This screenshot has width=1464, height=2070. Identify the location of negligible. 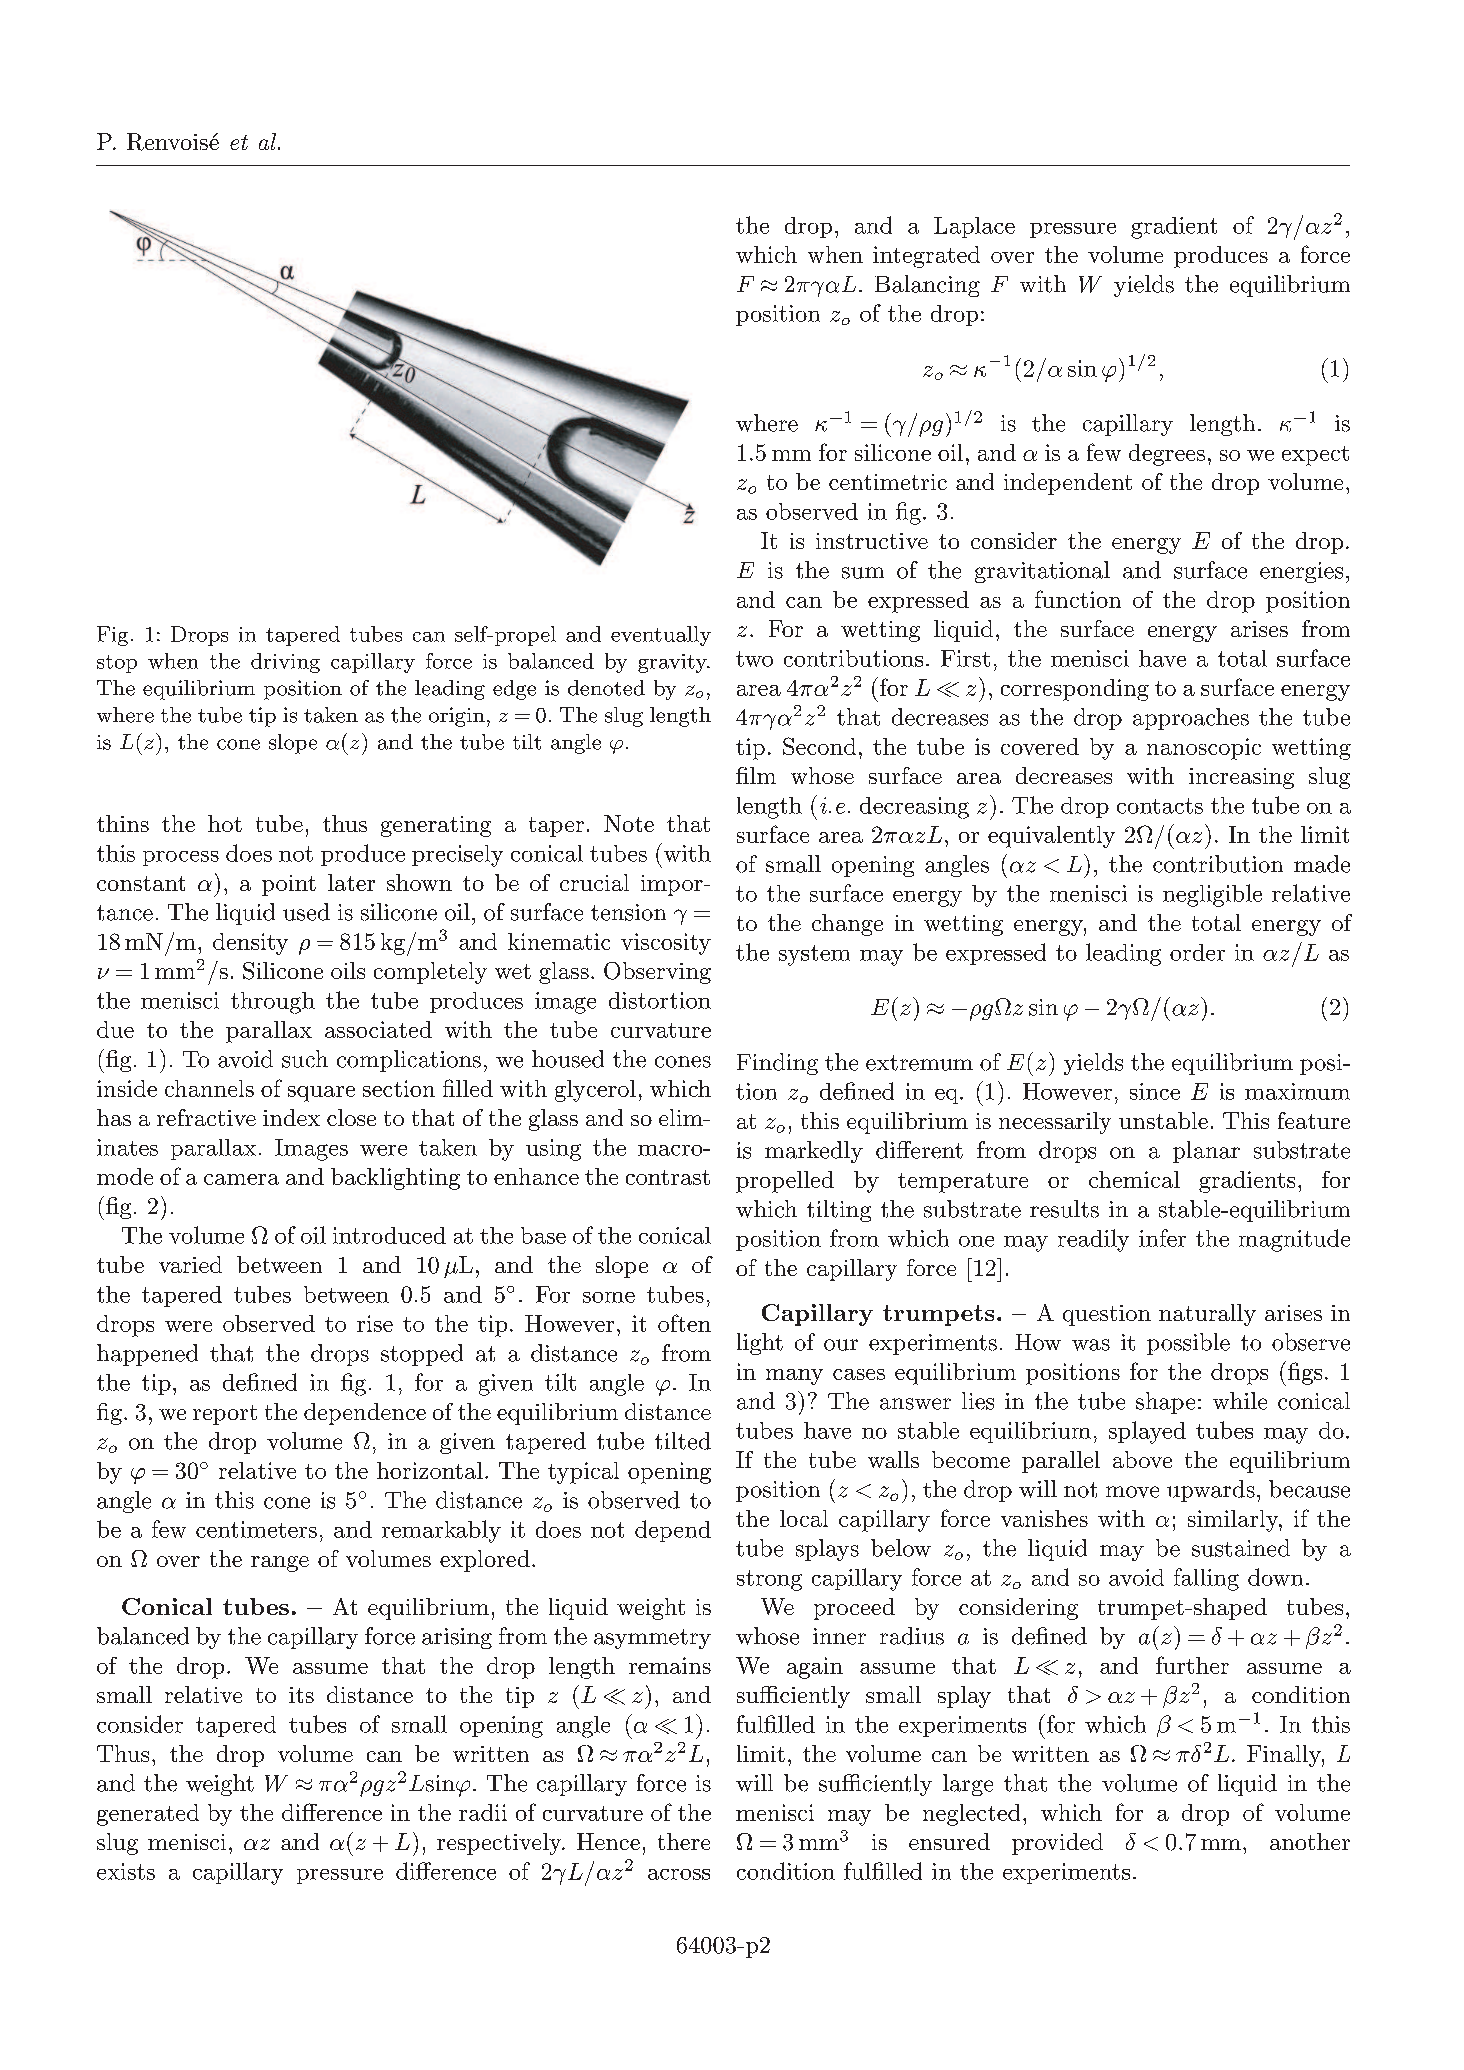
(1212, 895).
